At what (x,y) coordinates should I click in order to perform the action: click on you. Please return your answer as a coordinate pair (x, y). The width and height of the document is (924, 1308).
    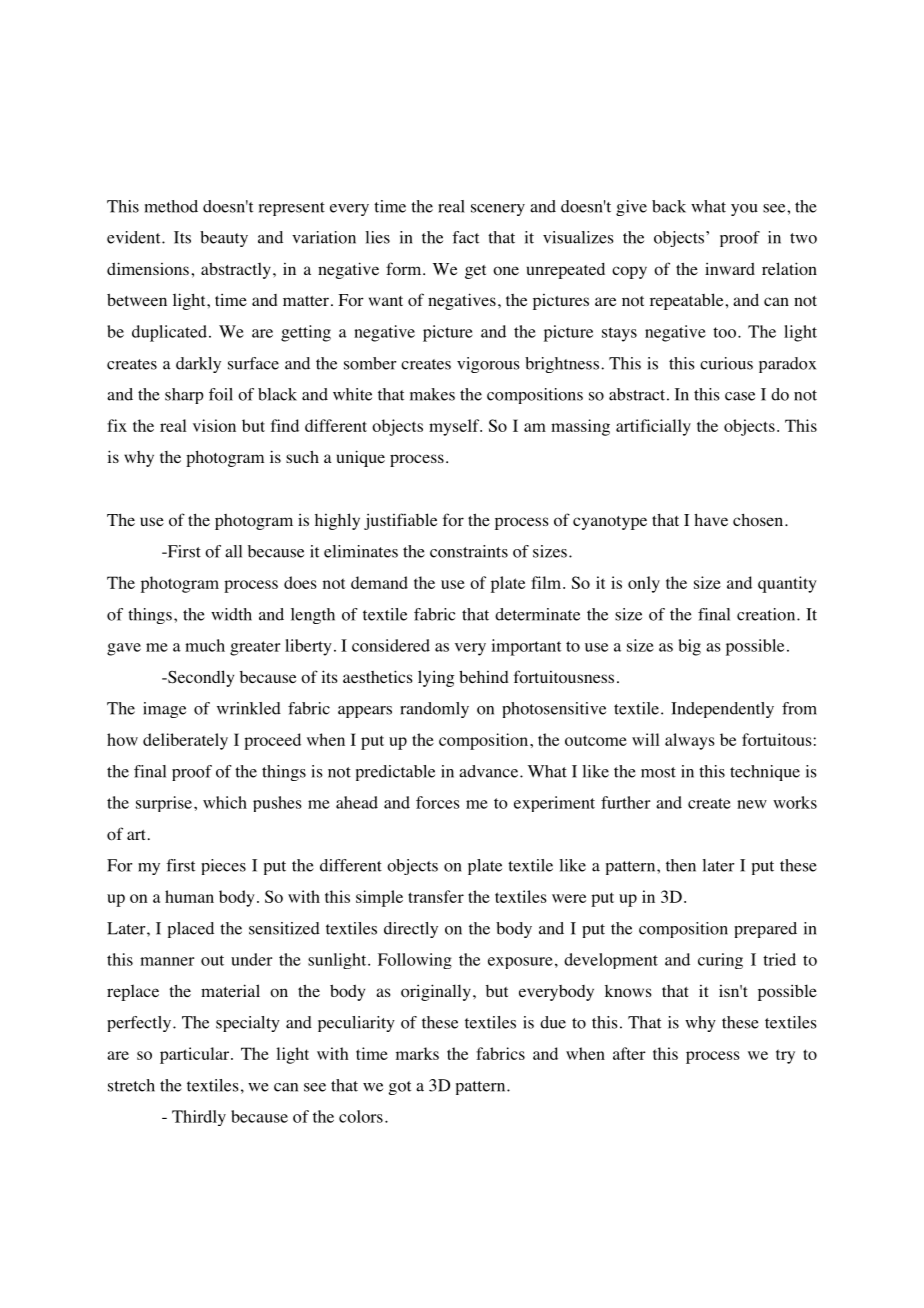
    Looking at the image, I should click on (744, 210).
